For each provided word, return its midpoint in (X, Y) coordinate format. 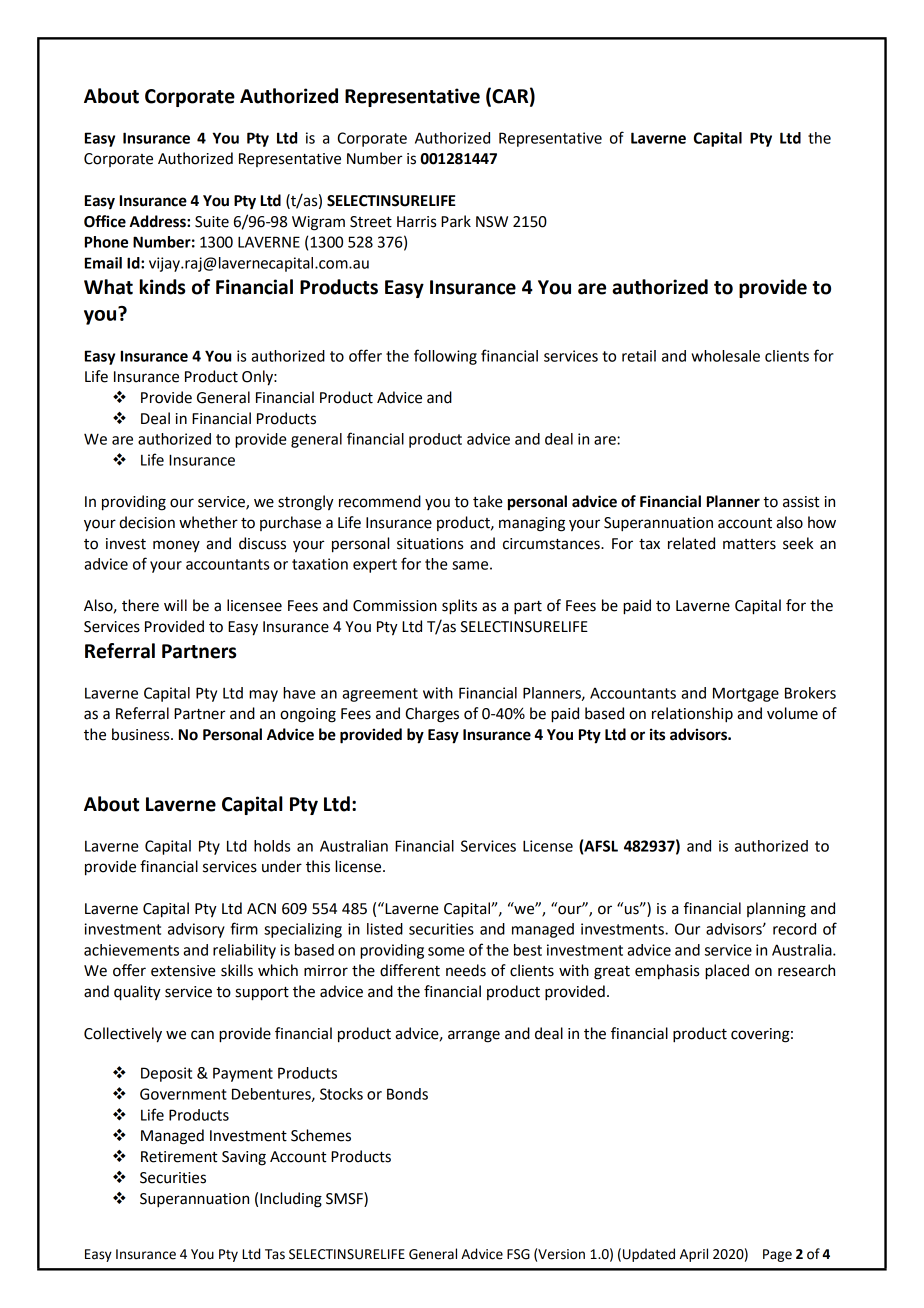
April (694, 1255)
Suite (212, 222)
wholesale (725, 356)
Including (291, 1200)
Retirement (179, 1157)
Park (456, 221)
